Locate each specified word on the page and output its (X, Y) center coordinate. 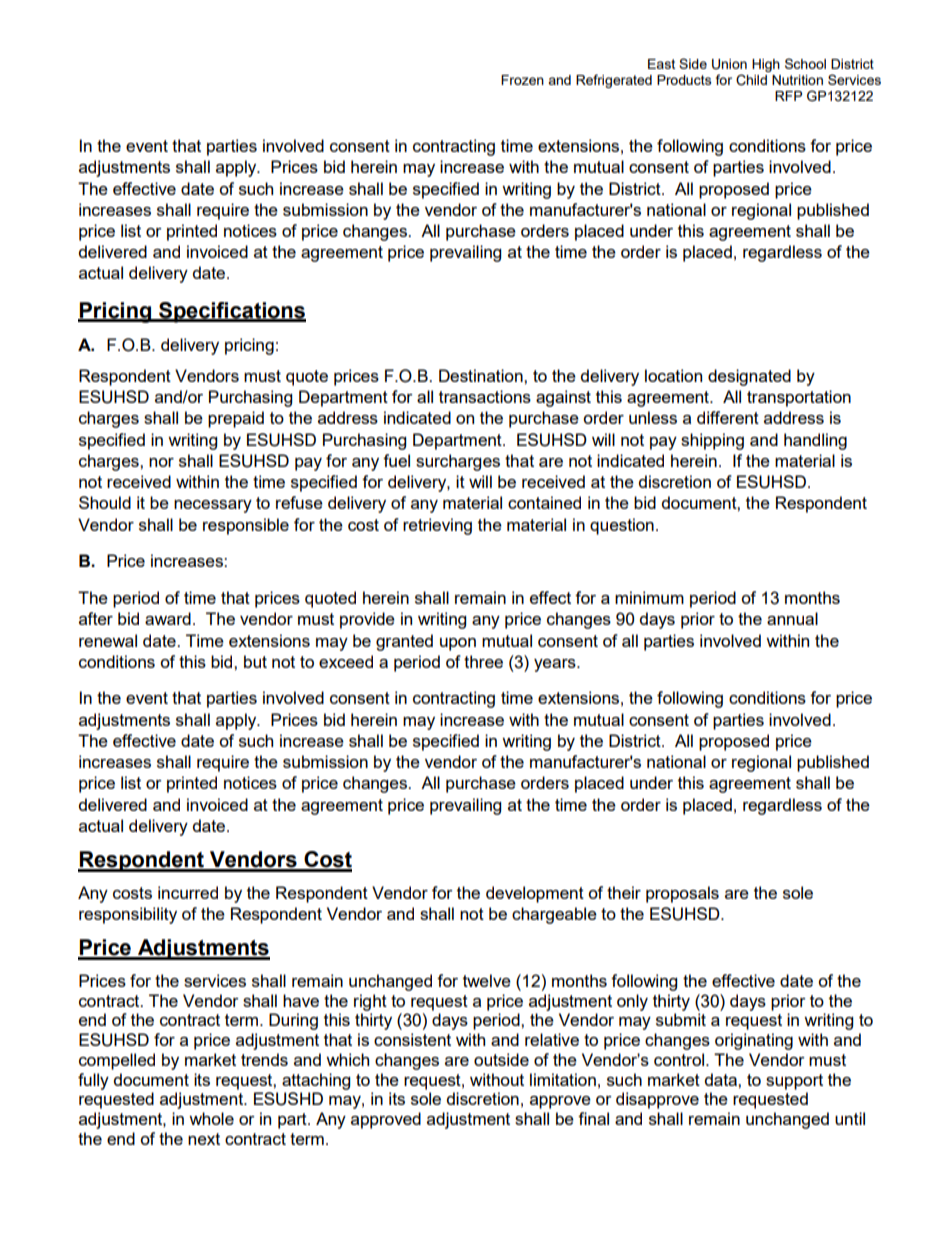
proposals (682, 894)
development (535, 894)
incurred (188, 892)
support (794, 1082)
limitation (563, 1079)
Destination (482, 375)
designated (749, 377)
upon (458, 644)
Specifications (231, 312)
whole (211, 1118)
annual (792, 618)
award (168, 618)
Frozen (522, 80)
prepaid (236, 419)
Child (751, 80)
